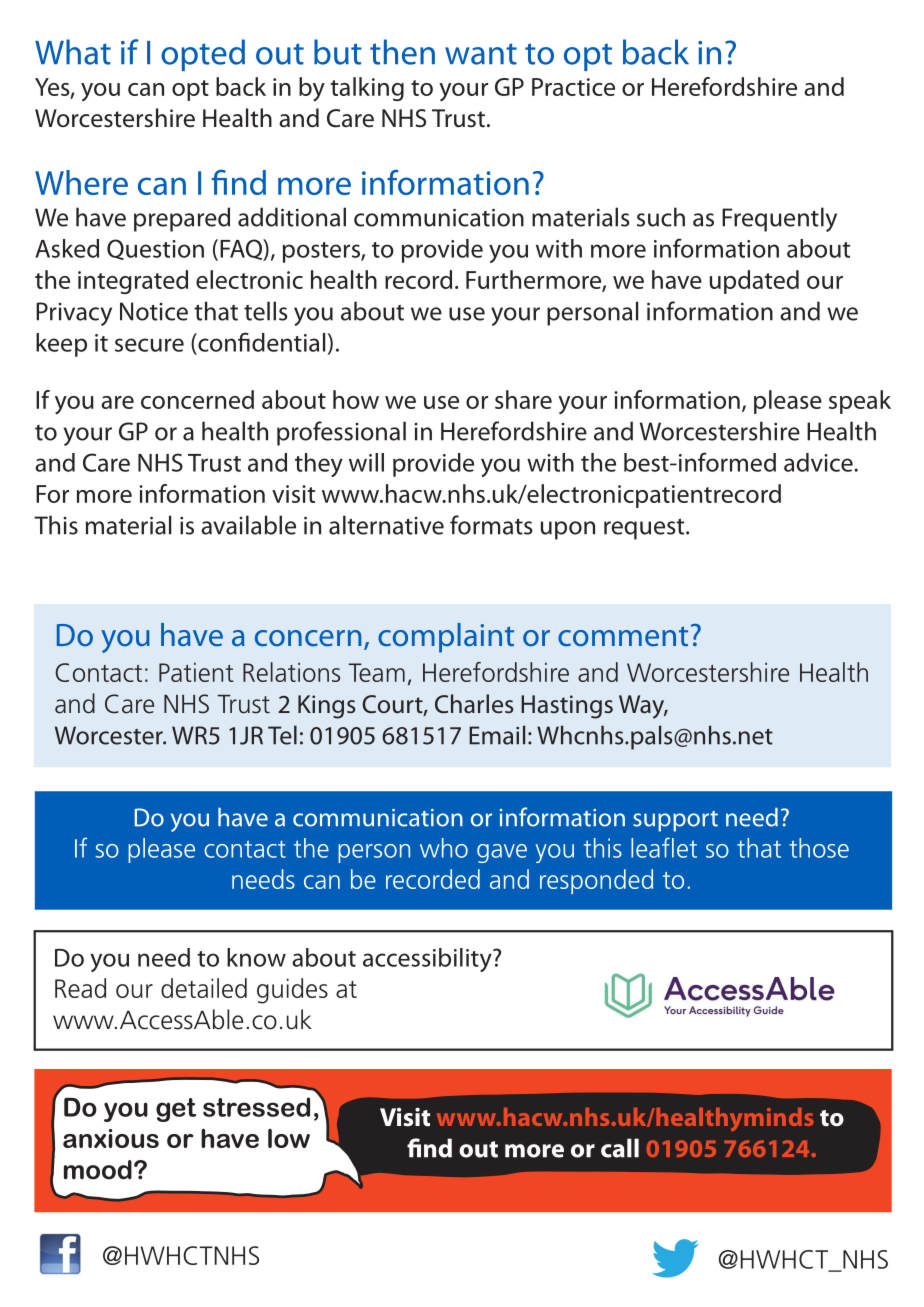 Image resolution: width=924 pixels, height=1307 pixels. I want to click on complaint, so click(446, 638).
